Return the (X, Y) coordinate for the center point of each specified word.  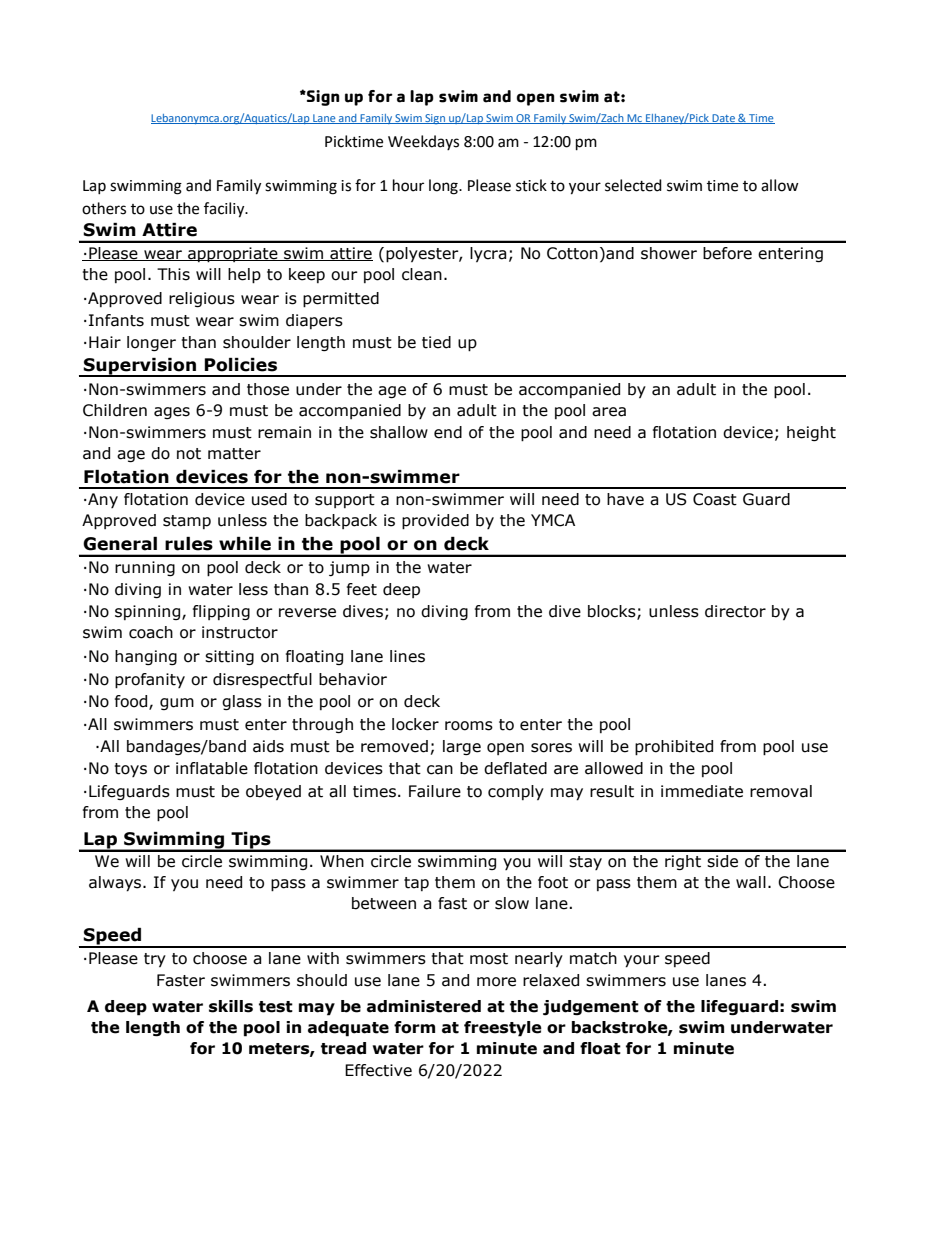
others (104, 208)
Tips (251, 841)
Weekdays (423, 142)
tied (436, 342)
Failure (435, 791)
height (811, 433)
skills (231, 1006)
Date (723, 119)
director (735, 611)
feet (362, 589)
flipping (221, 612)
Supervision (140, 367)
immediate (702, 791)
